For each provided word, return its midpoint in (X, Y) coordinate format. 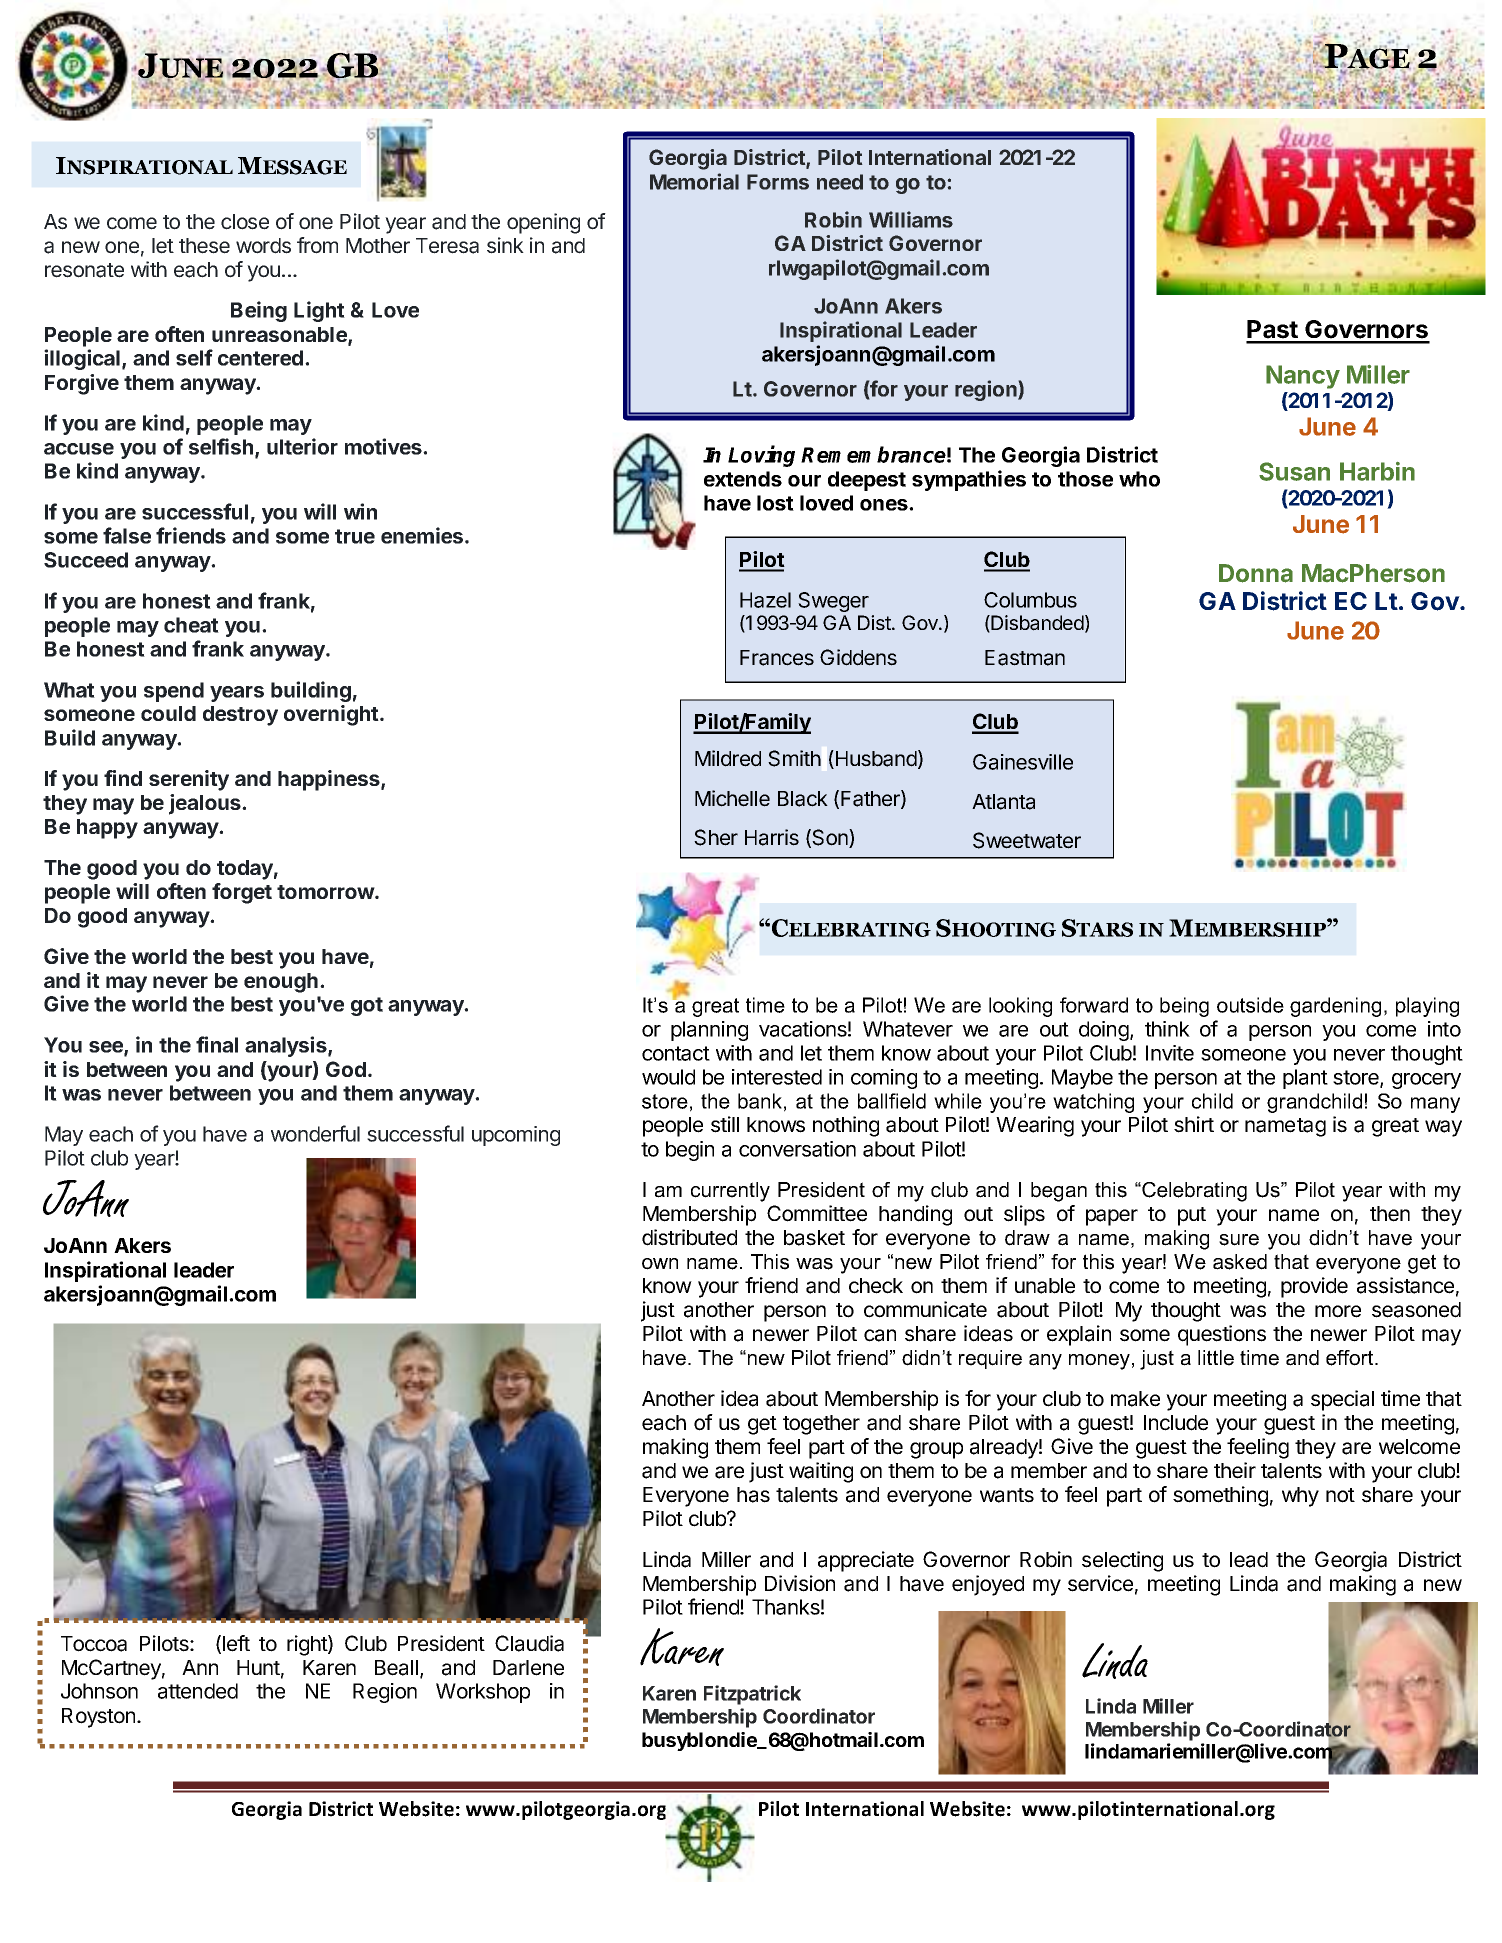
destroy (240, 716)
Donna (1256, 573)
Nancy (1303, 377)
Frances (777, 658)
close (245, 222)
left (236, 1643)
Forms (778, 182)
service (1100, 1583)
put (1192, 1216)
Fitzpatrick (752, 1695)
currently (730, 1192)
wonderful (315, 1133)
